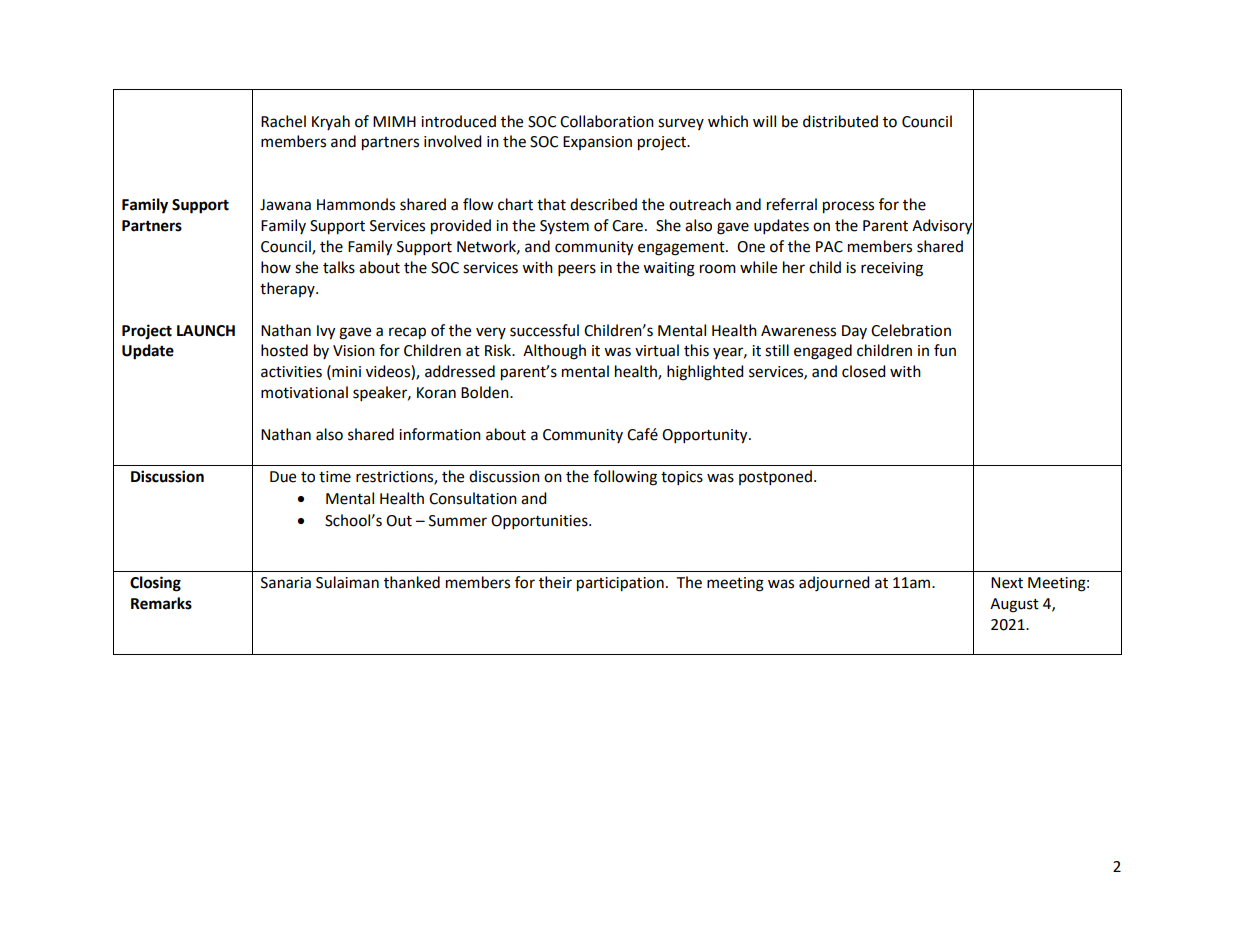  I want to click on Opportunity, so click(706, 436).
